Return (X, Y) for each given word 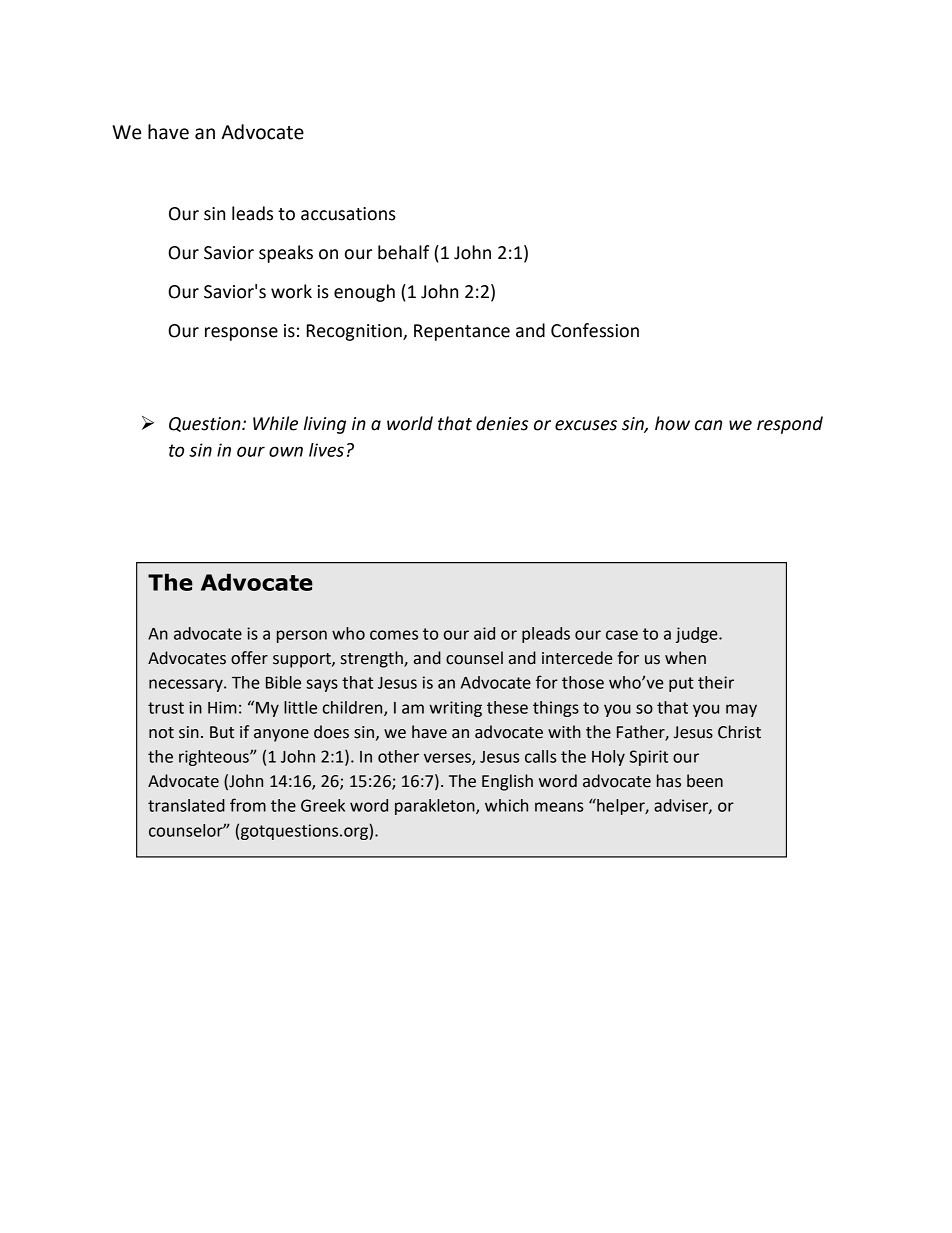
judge (698, 635)
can (708, 425)
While (275, 423)
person (302, 636)
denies (502, 423)
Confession (595, 330)
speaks (286, 254)
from (248, 805)
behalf (403, 252)
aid (484, 633)
